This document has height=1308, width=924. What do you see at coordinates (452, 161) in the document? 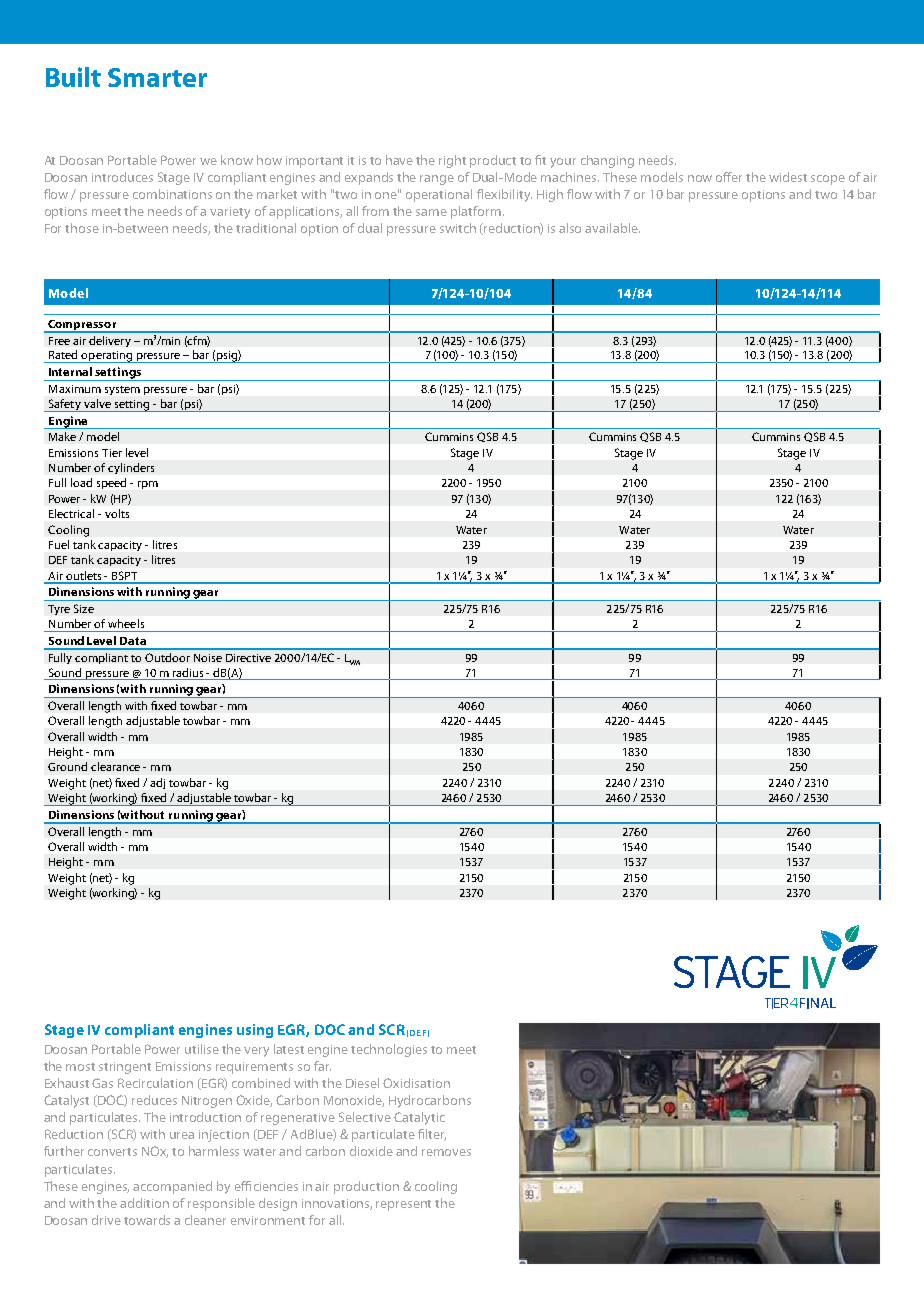
I see `right` at bounding box center [452, 161].
